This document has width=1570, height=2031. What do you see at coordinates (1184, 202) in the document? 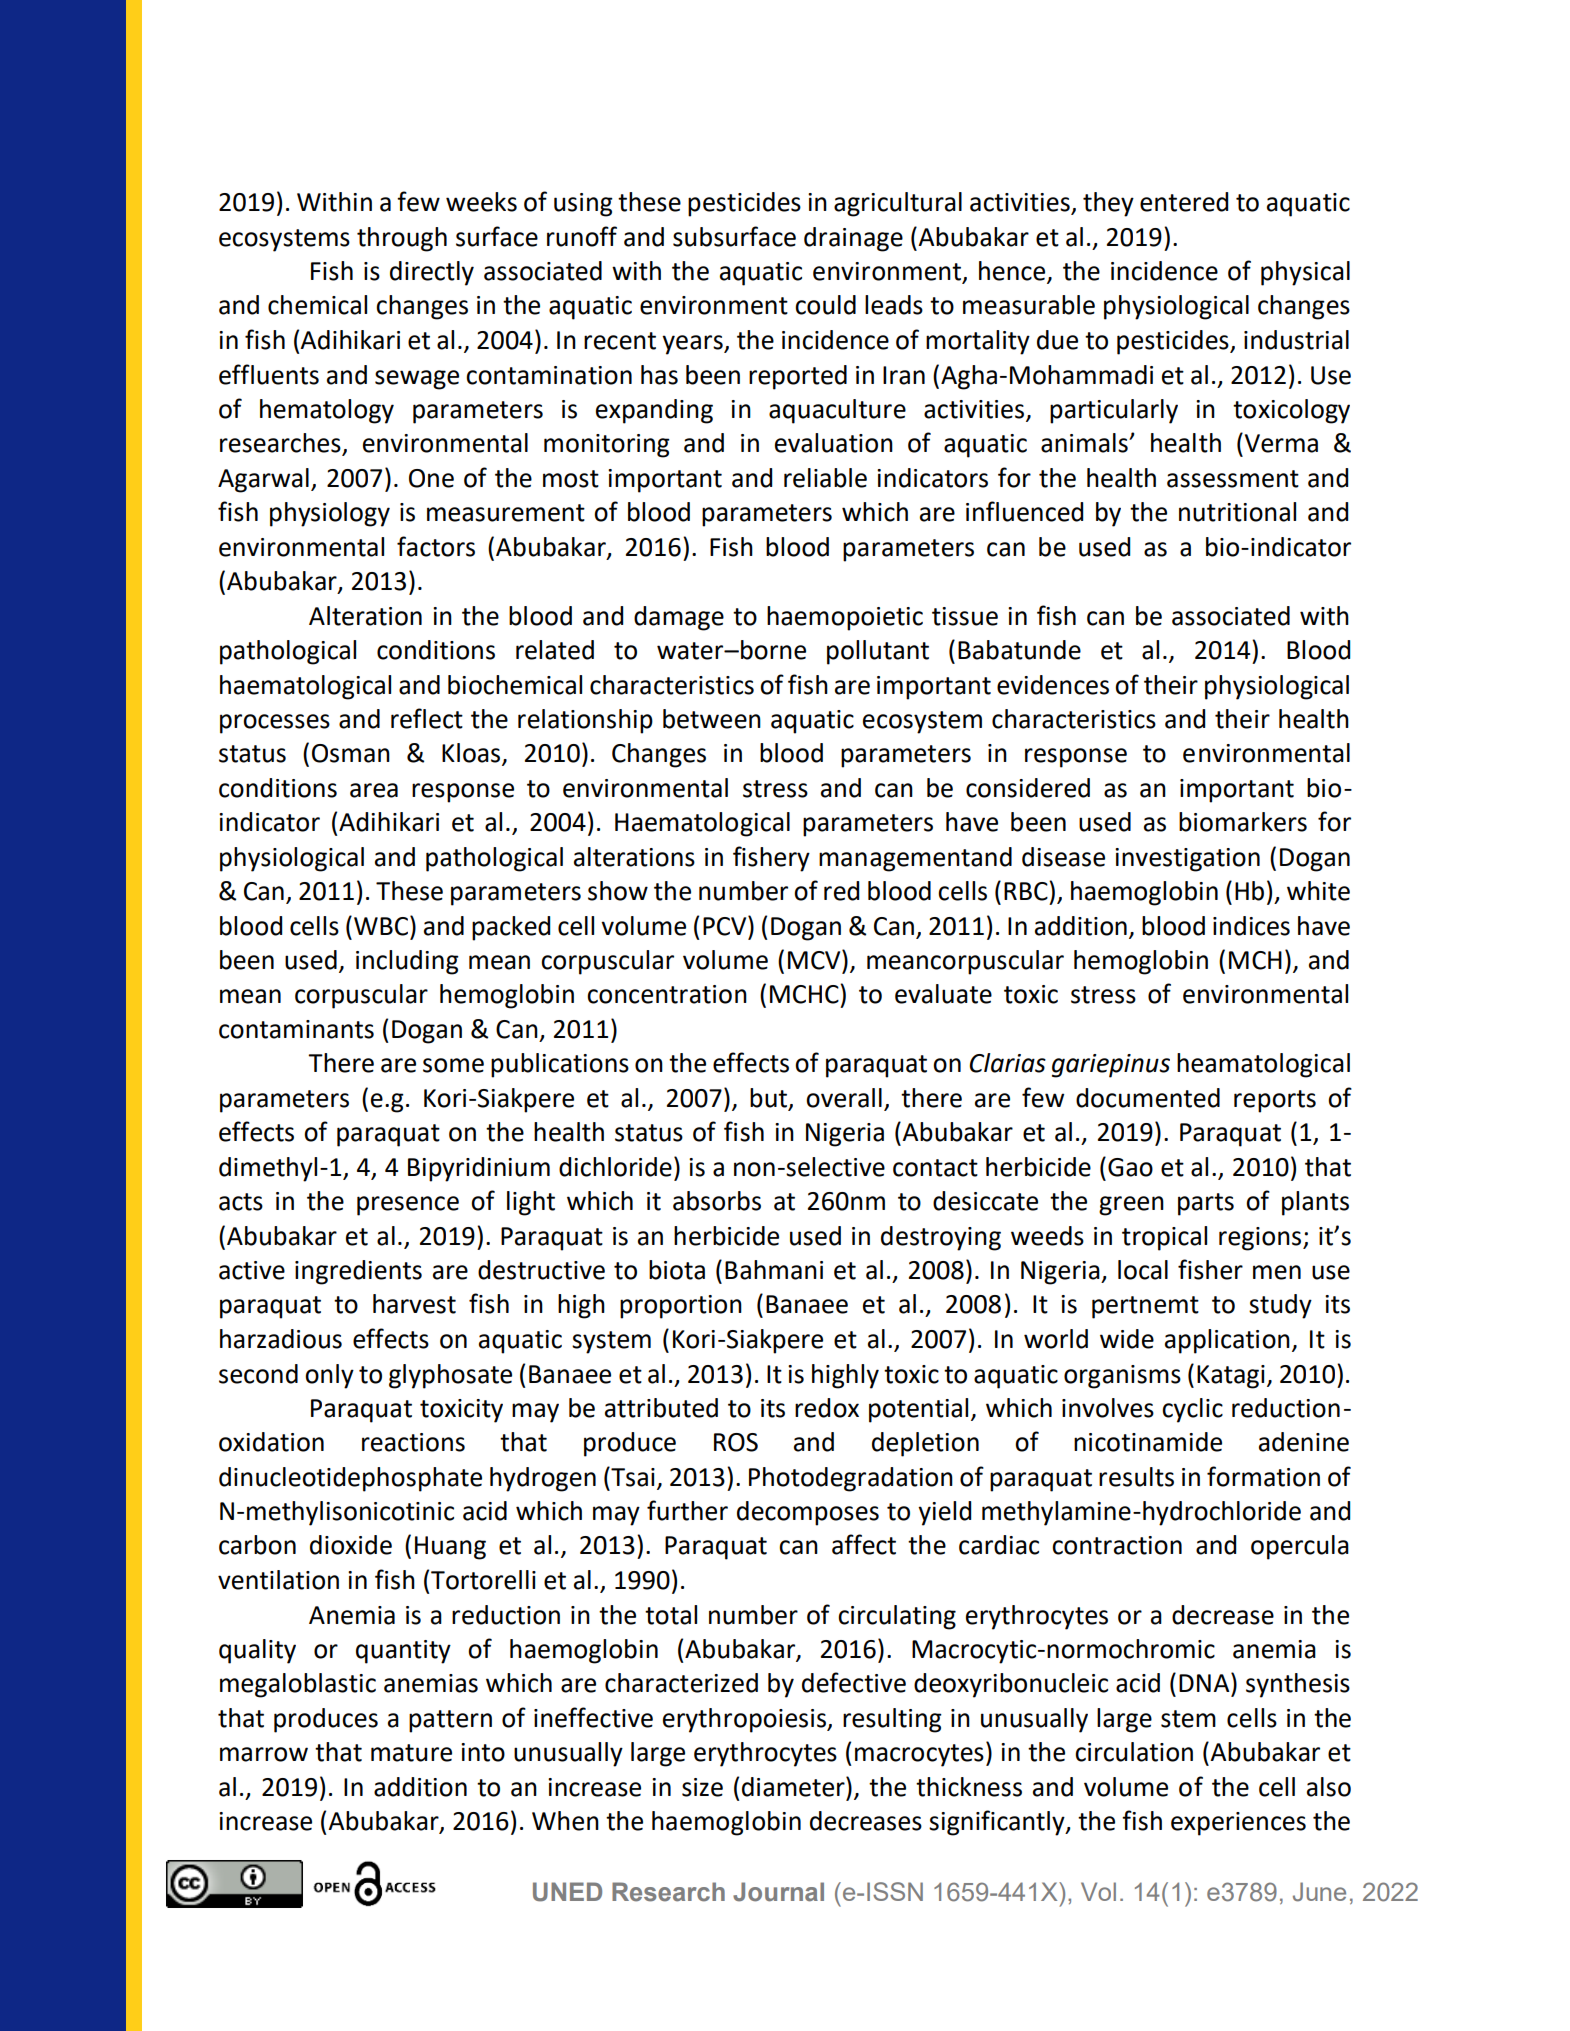
I see `entered` at bounding box center [1184, 202].
